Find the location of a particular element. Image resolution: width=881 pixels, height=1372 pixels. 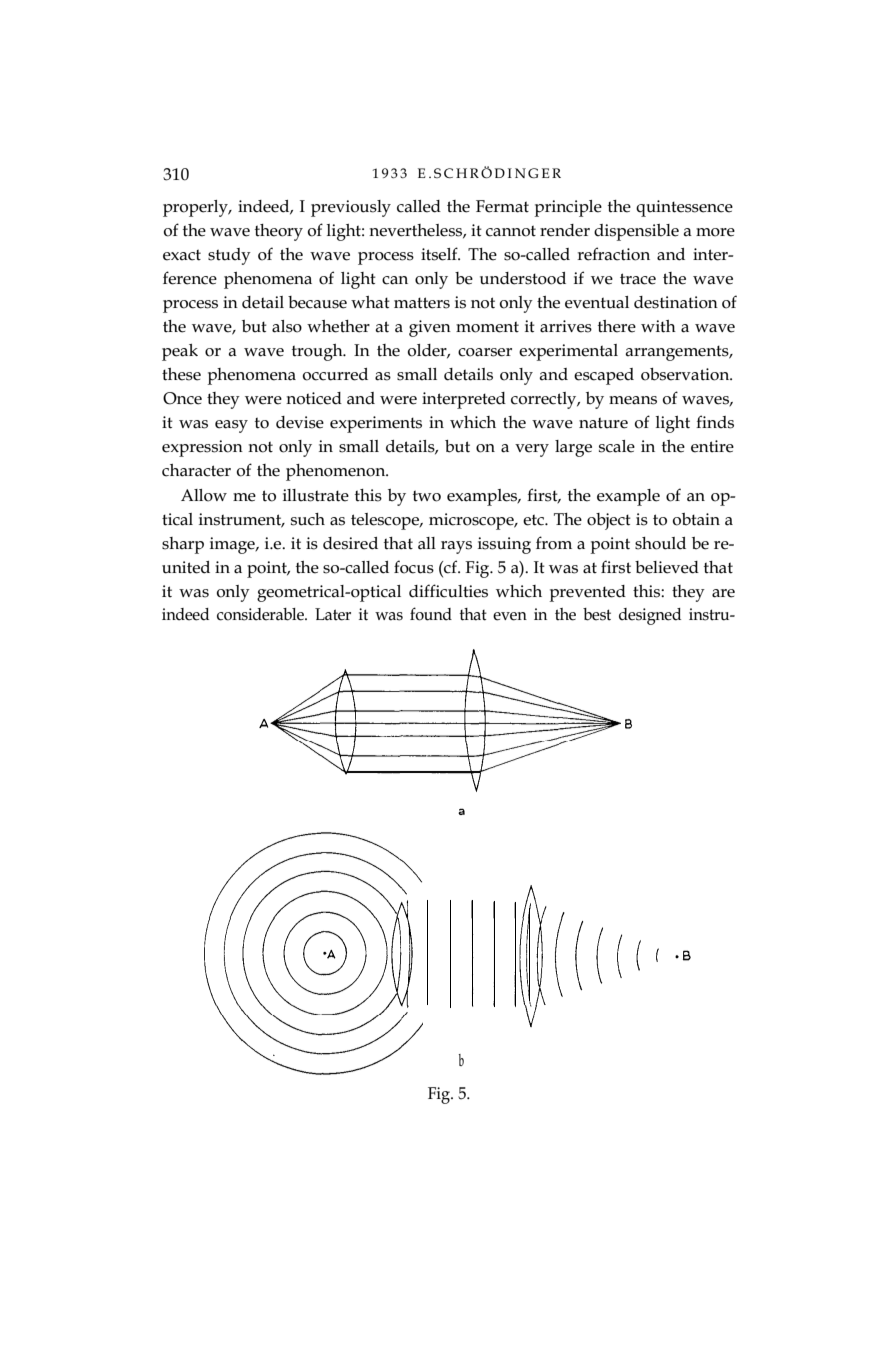

two is located at coordinates (427, 496).
